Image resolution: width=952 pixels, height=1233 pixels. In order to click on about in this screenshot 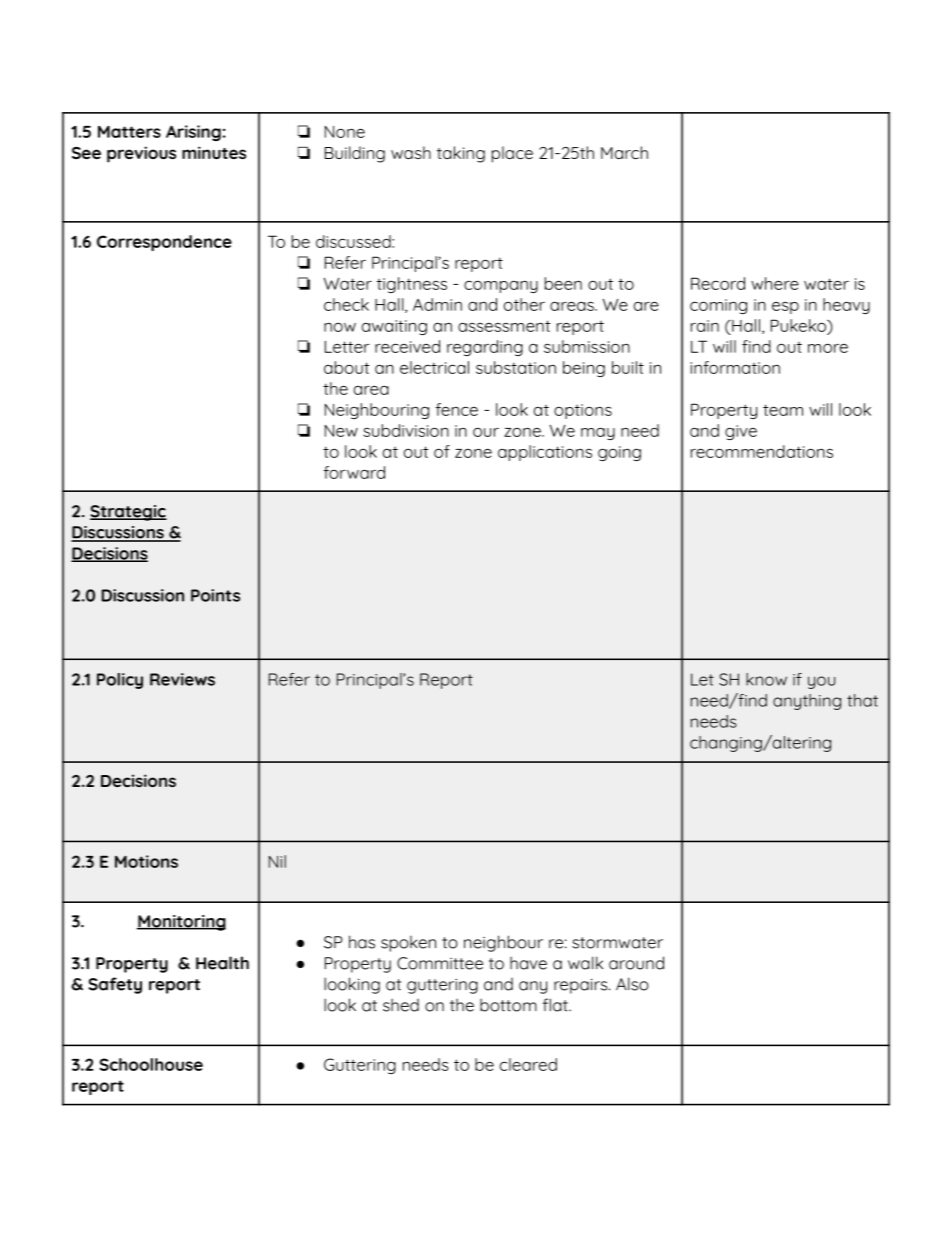, I will do `click(346, 367)`.
